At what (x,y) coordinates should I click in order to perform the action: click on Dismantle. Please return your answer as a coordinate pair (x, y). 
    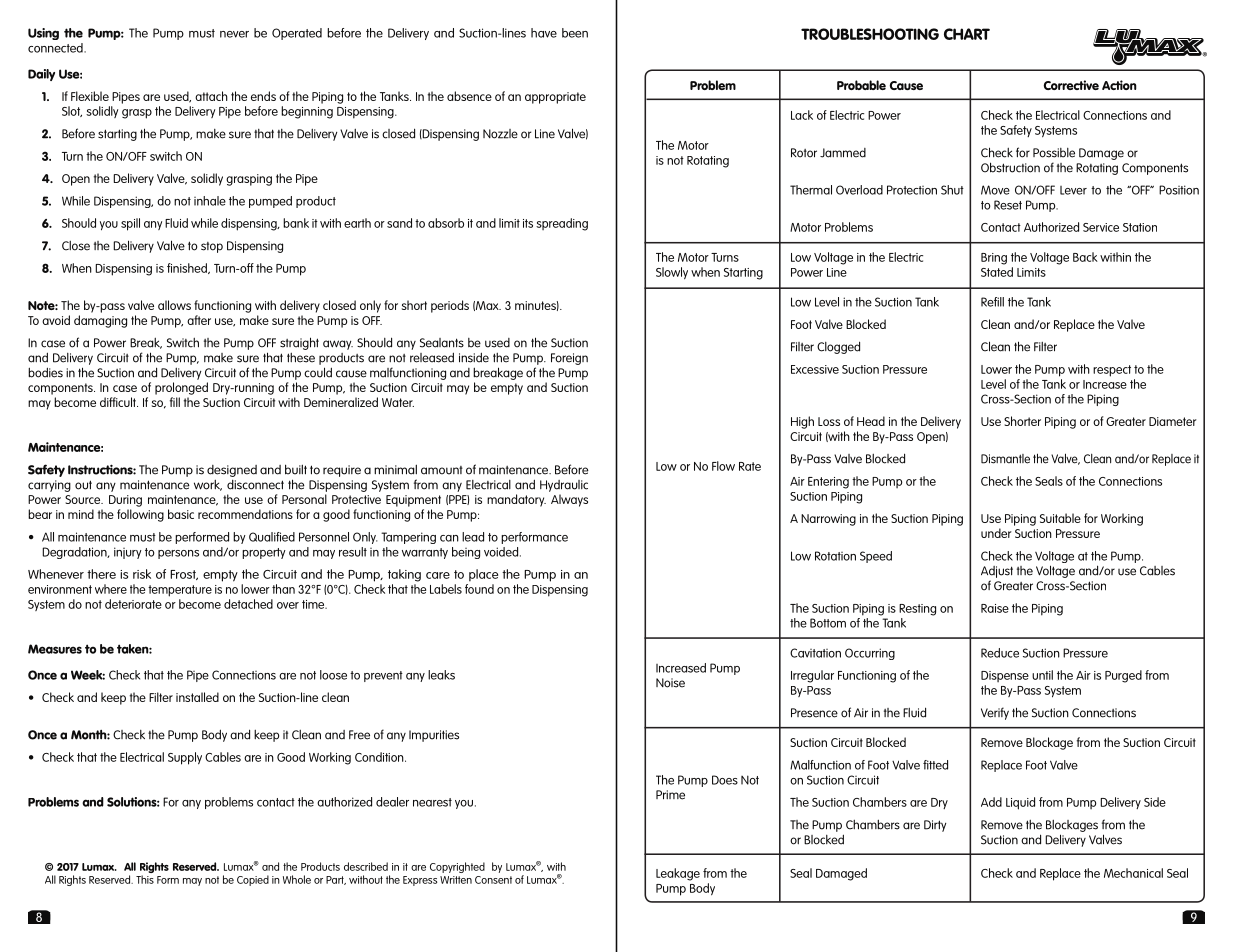
    Looking at the image, I should click on (1005, 459).
